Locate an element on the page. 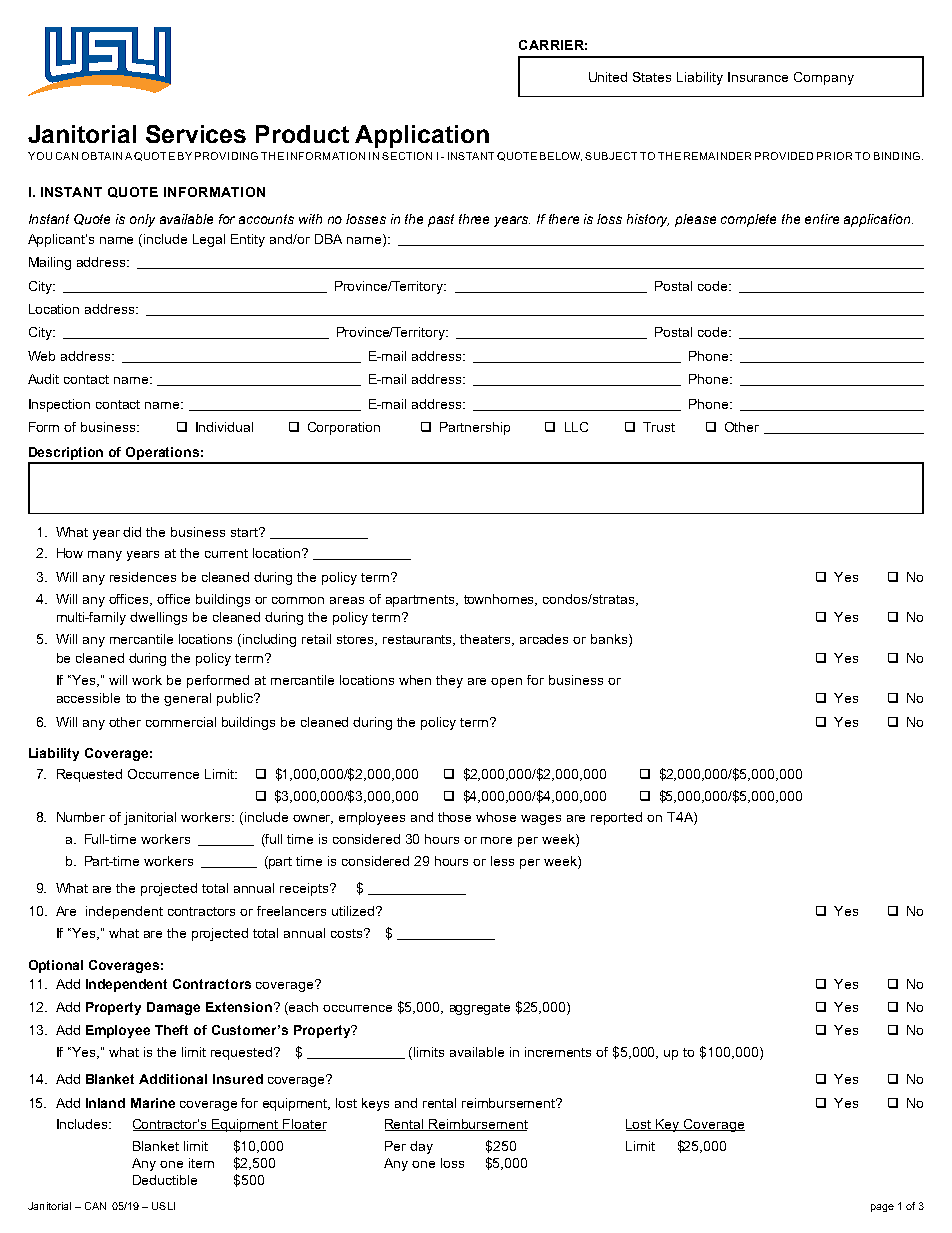 This document has width=952, height=1233. reported is located at coordinates (616, 818).
